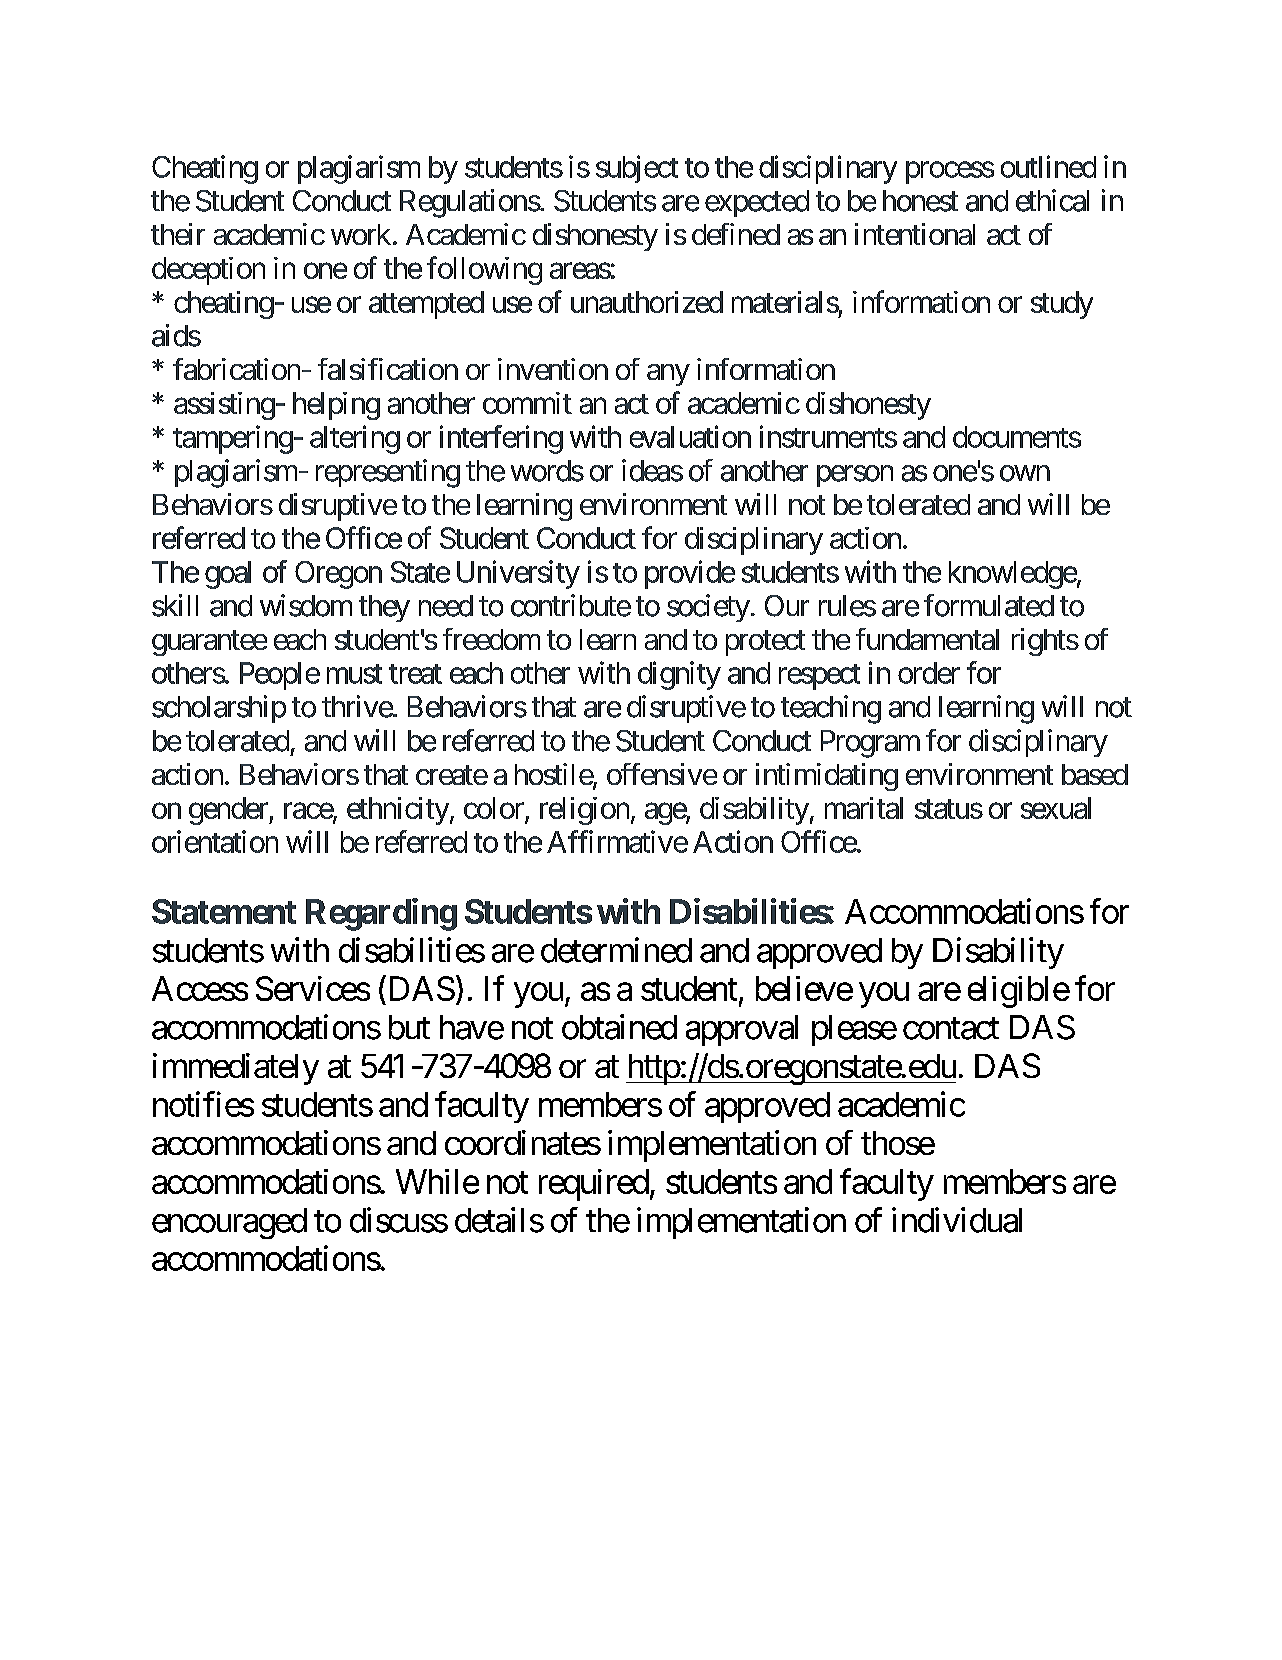  I want to click on subject, so click(637, 169).
